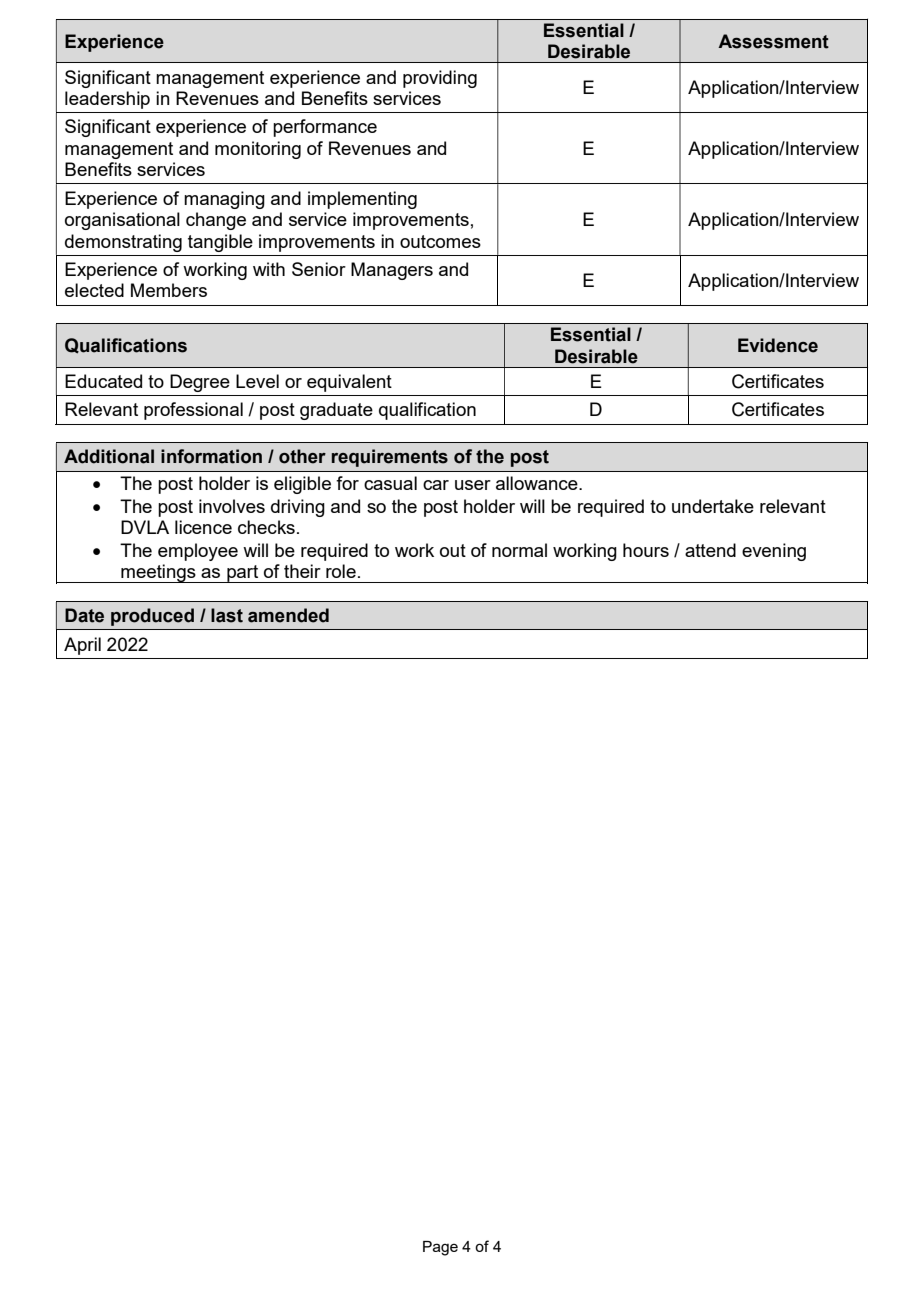  I want to click on Assessment, so click(773, 41).
